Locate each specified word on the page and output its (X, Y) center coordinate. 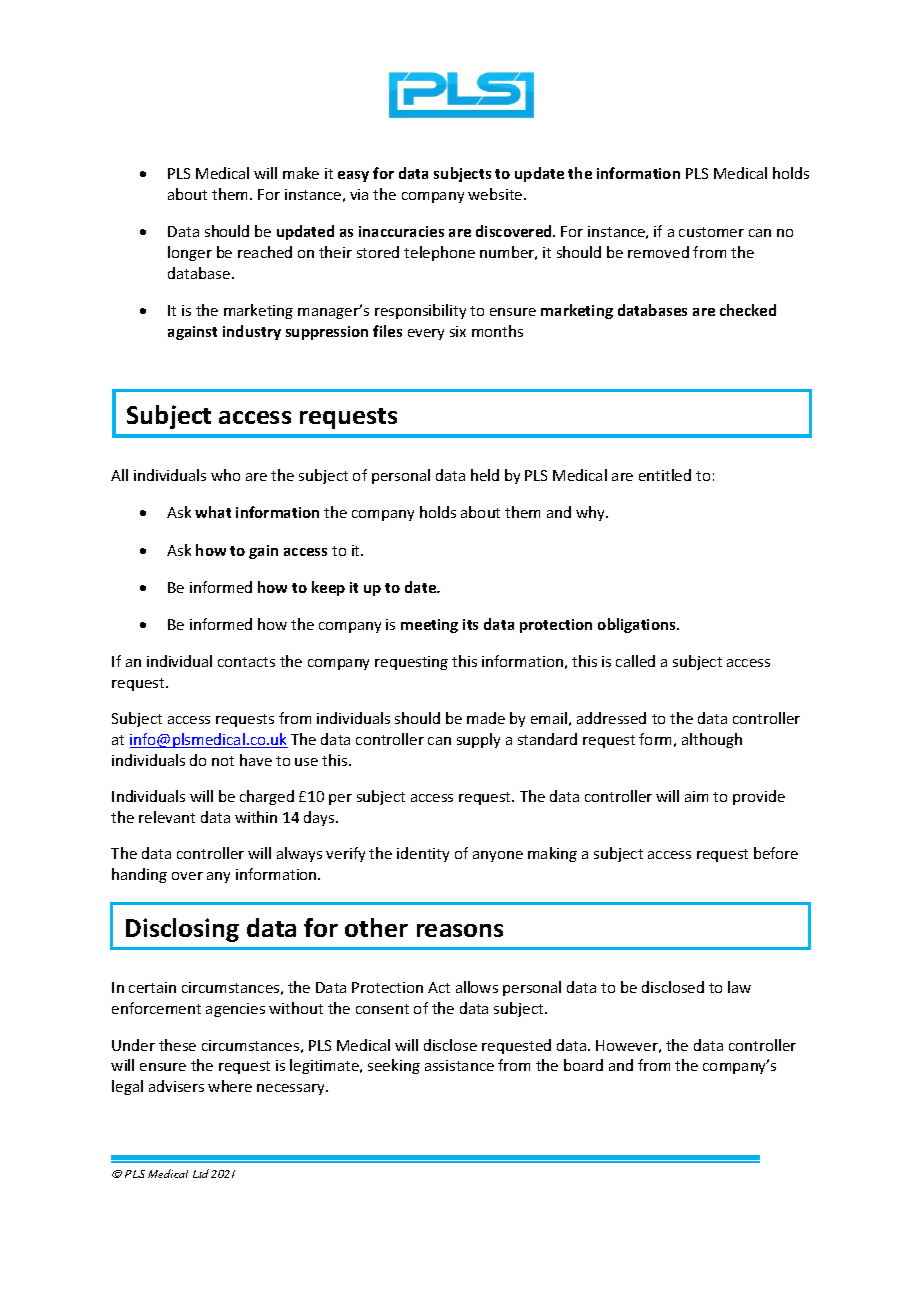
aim (696, 796)
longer (190, 253)
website (496, 194)
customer (711, 232)
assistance (459, 1065)
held (485, 475)
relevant (167, 817)
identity (423, 854)
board (583, 1065)
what (213, 512)
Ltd (201, 1173)
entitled (665, 475)
